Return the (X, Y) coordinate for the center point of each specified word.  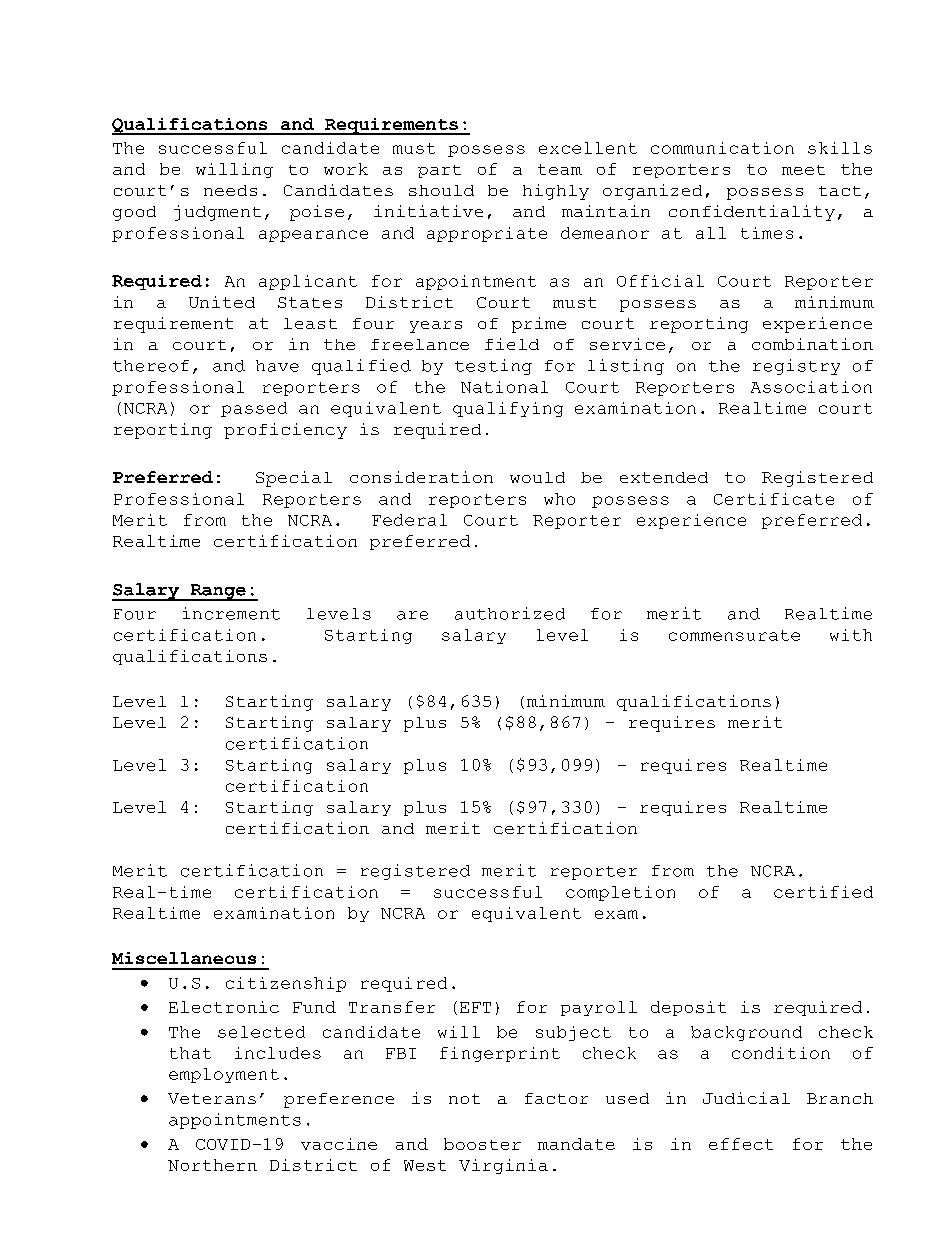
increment (231, 613)
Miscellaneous (184, 958)
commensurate (734, 635)
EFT (475, 1007)
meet (803, 170)
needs (230, 190)
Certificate (774, 499)
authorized (510, 613)
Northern (212, 1165)
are (412, 615)
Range (218, 592)
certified (823, 892)
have (277, 366)
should (441, 190)
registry (796, 367)
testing (493, 367)
